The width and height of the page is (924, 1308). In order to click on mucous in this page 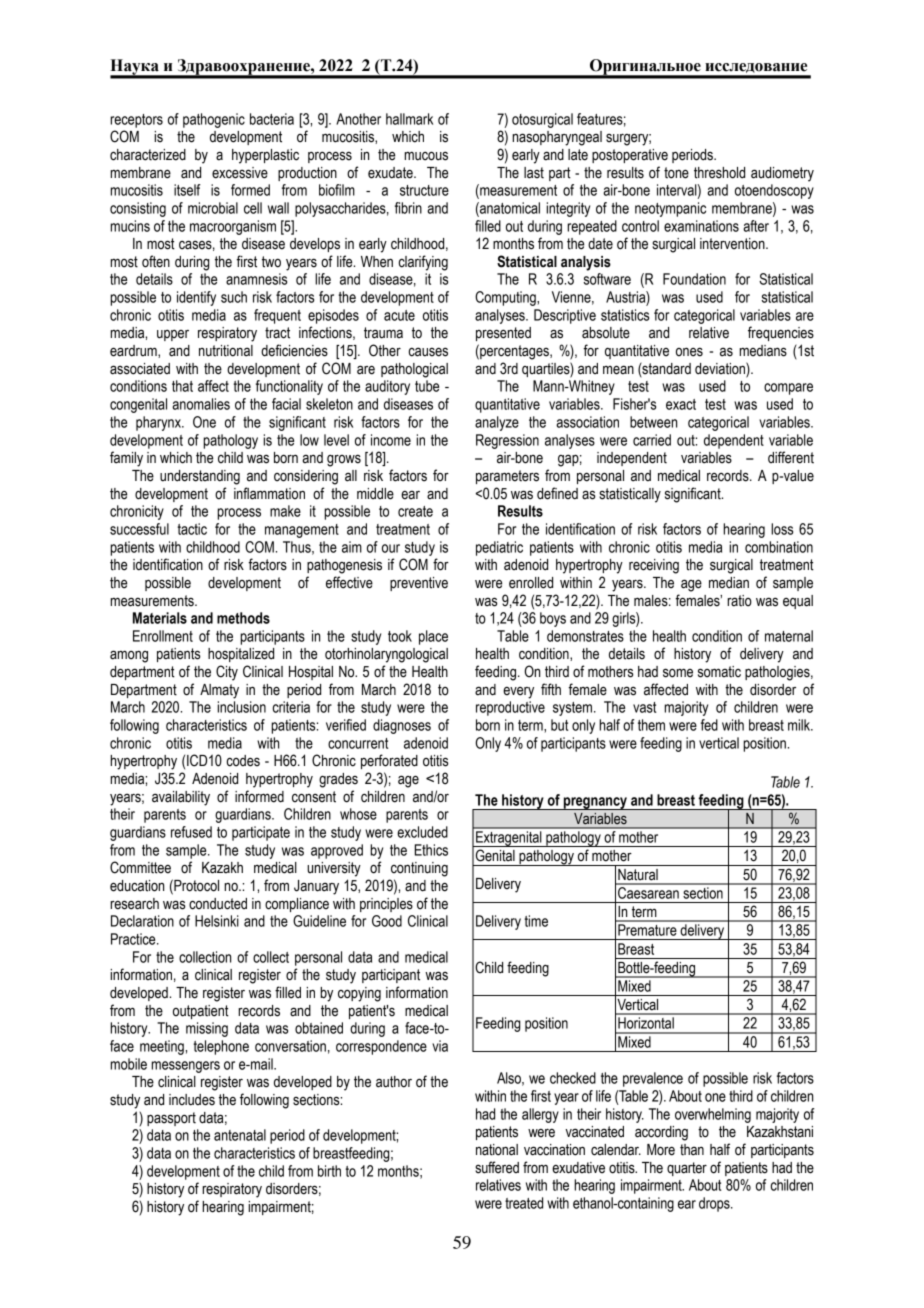, I will do `click(426, 156)`.
